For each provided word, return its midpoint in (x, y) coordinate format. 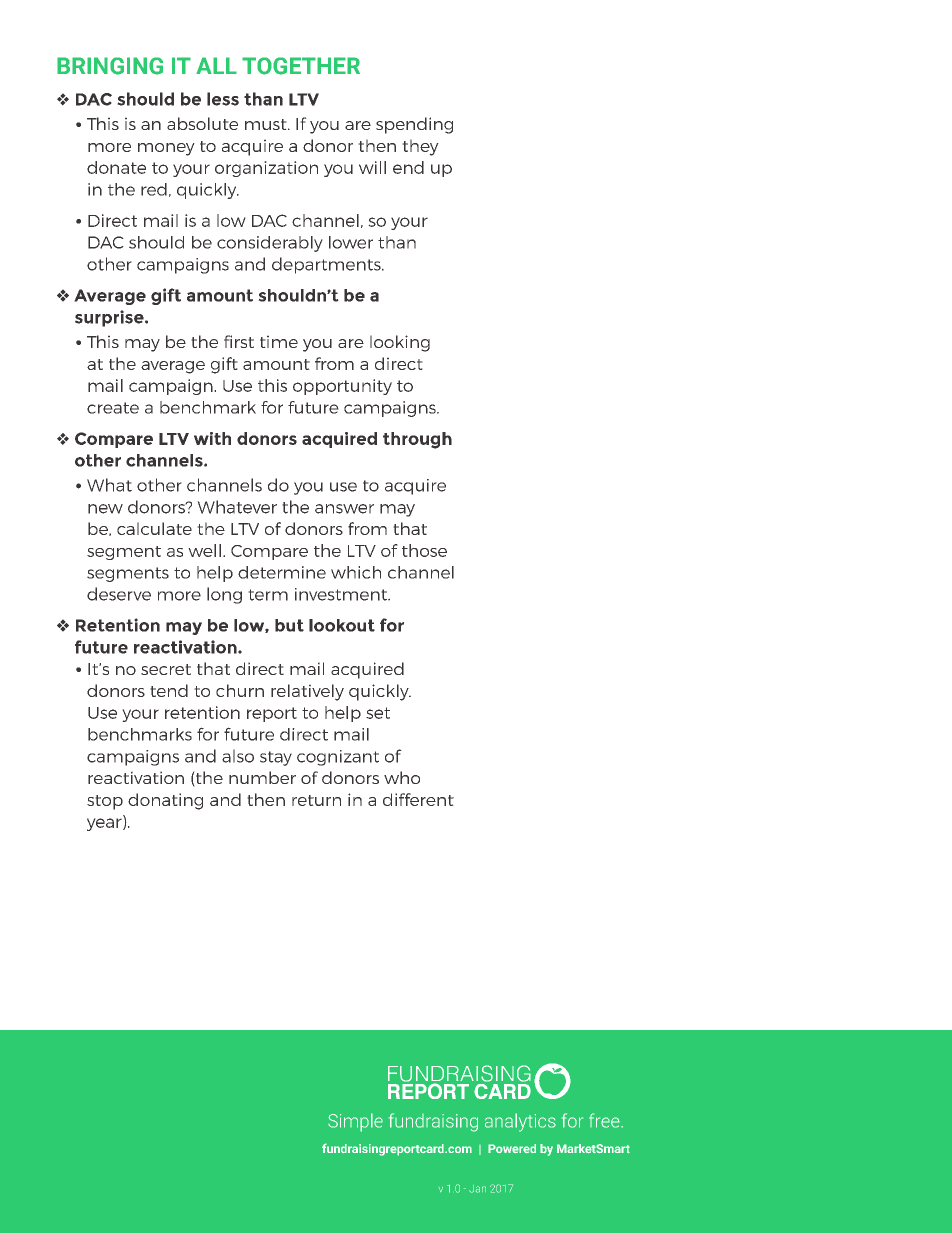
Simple (355, 1122)
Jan (477, 1189)
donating (165, 801)
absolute (202, 123)
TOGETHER (301, 66)
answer (344, 509)
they (420, 147)
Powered (512, 1148)
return (316, 800)
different (418, 799)
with (212, 438)
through (417, 440)
